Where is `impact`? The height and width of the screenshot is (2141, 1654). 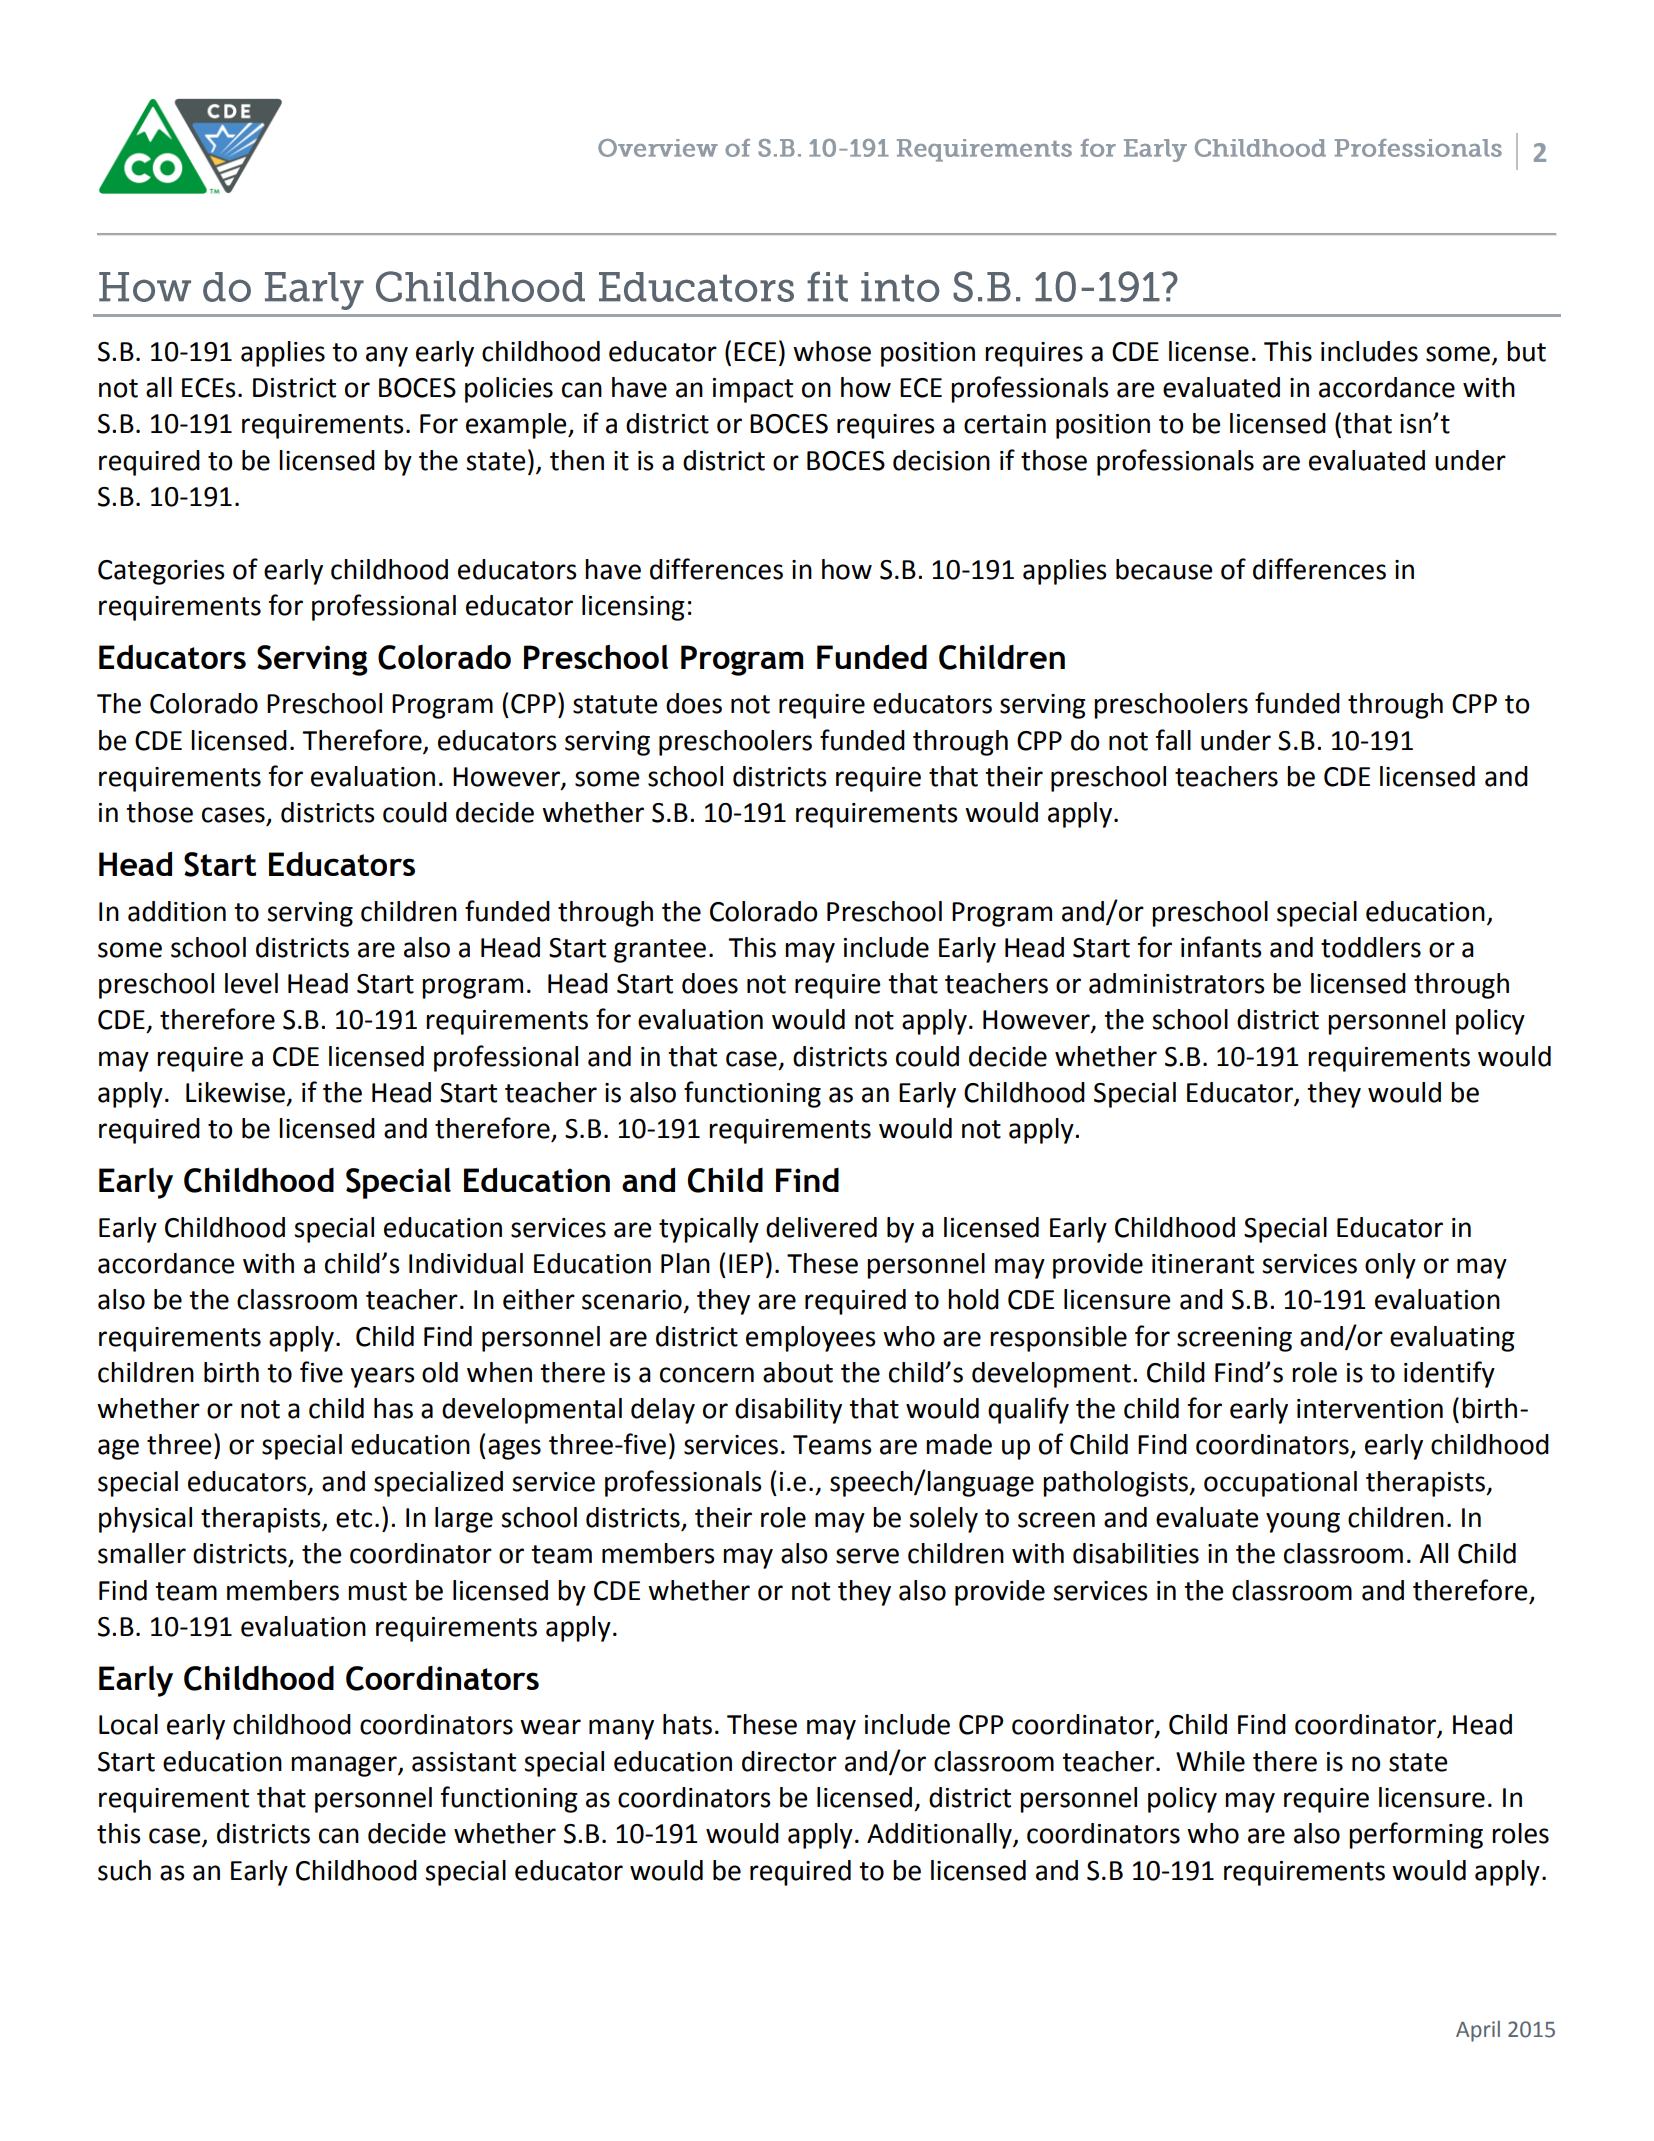
impact is located at coordinates (753, 390).
